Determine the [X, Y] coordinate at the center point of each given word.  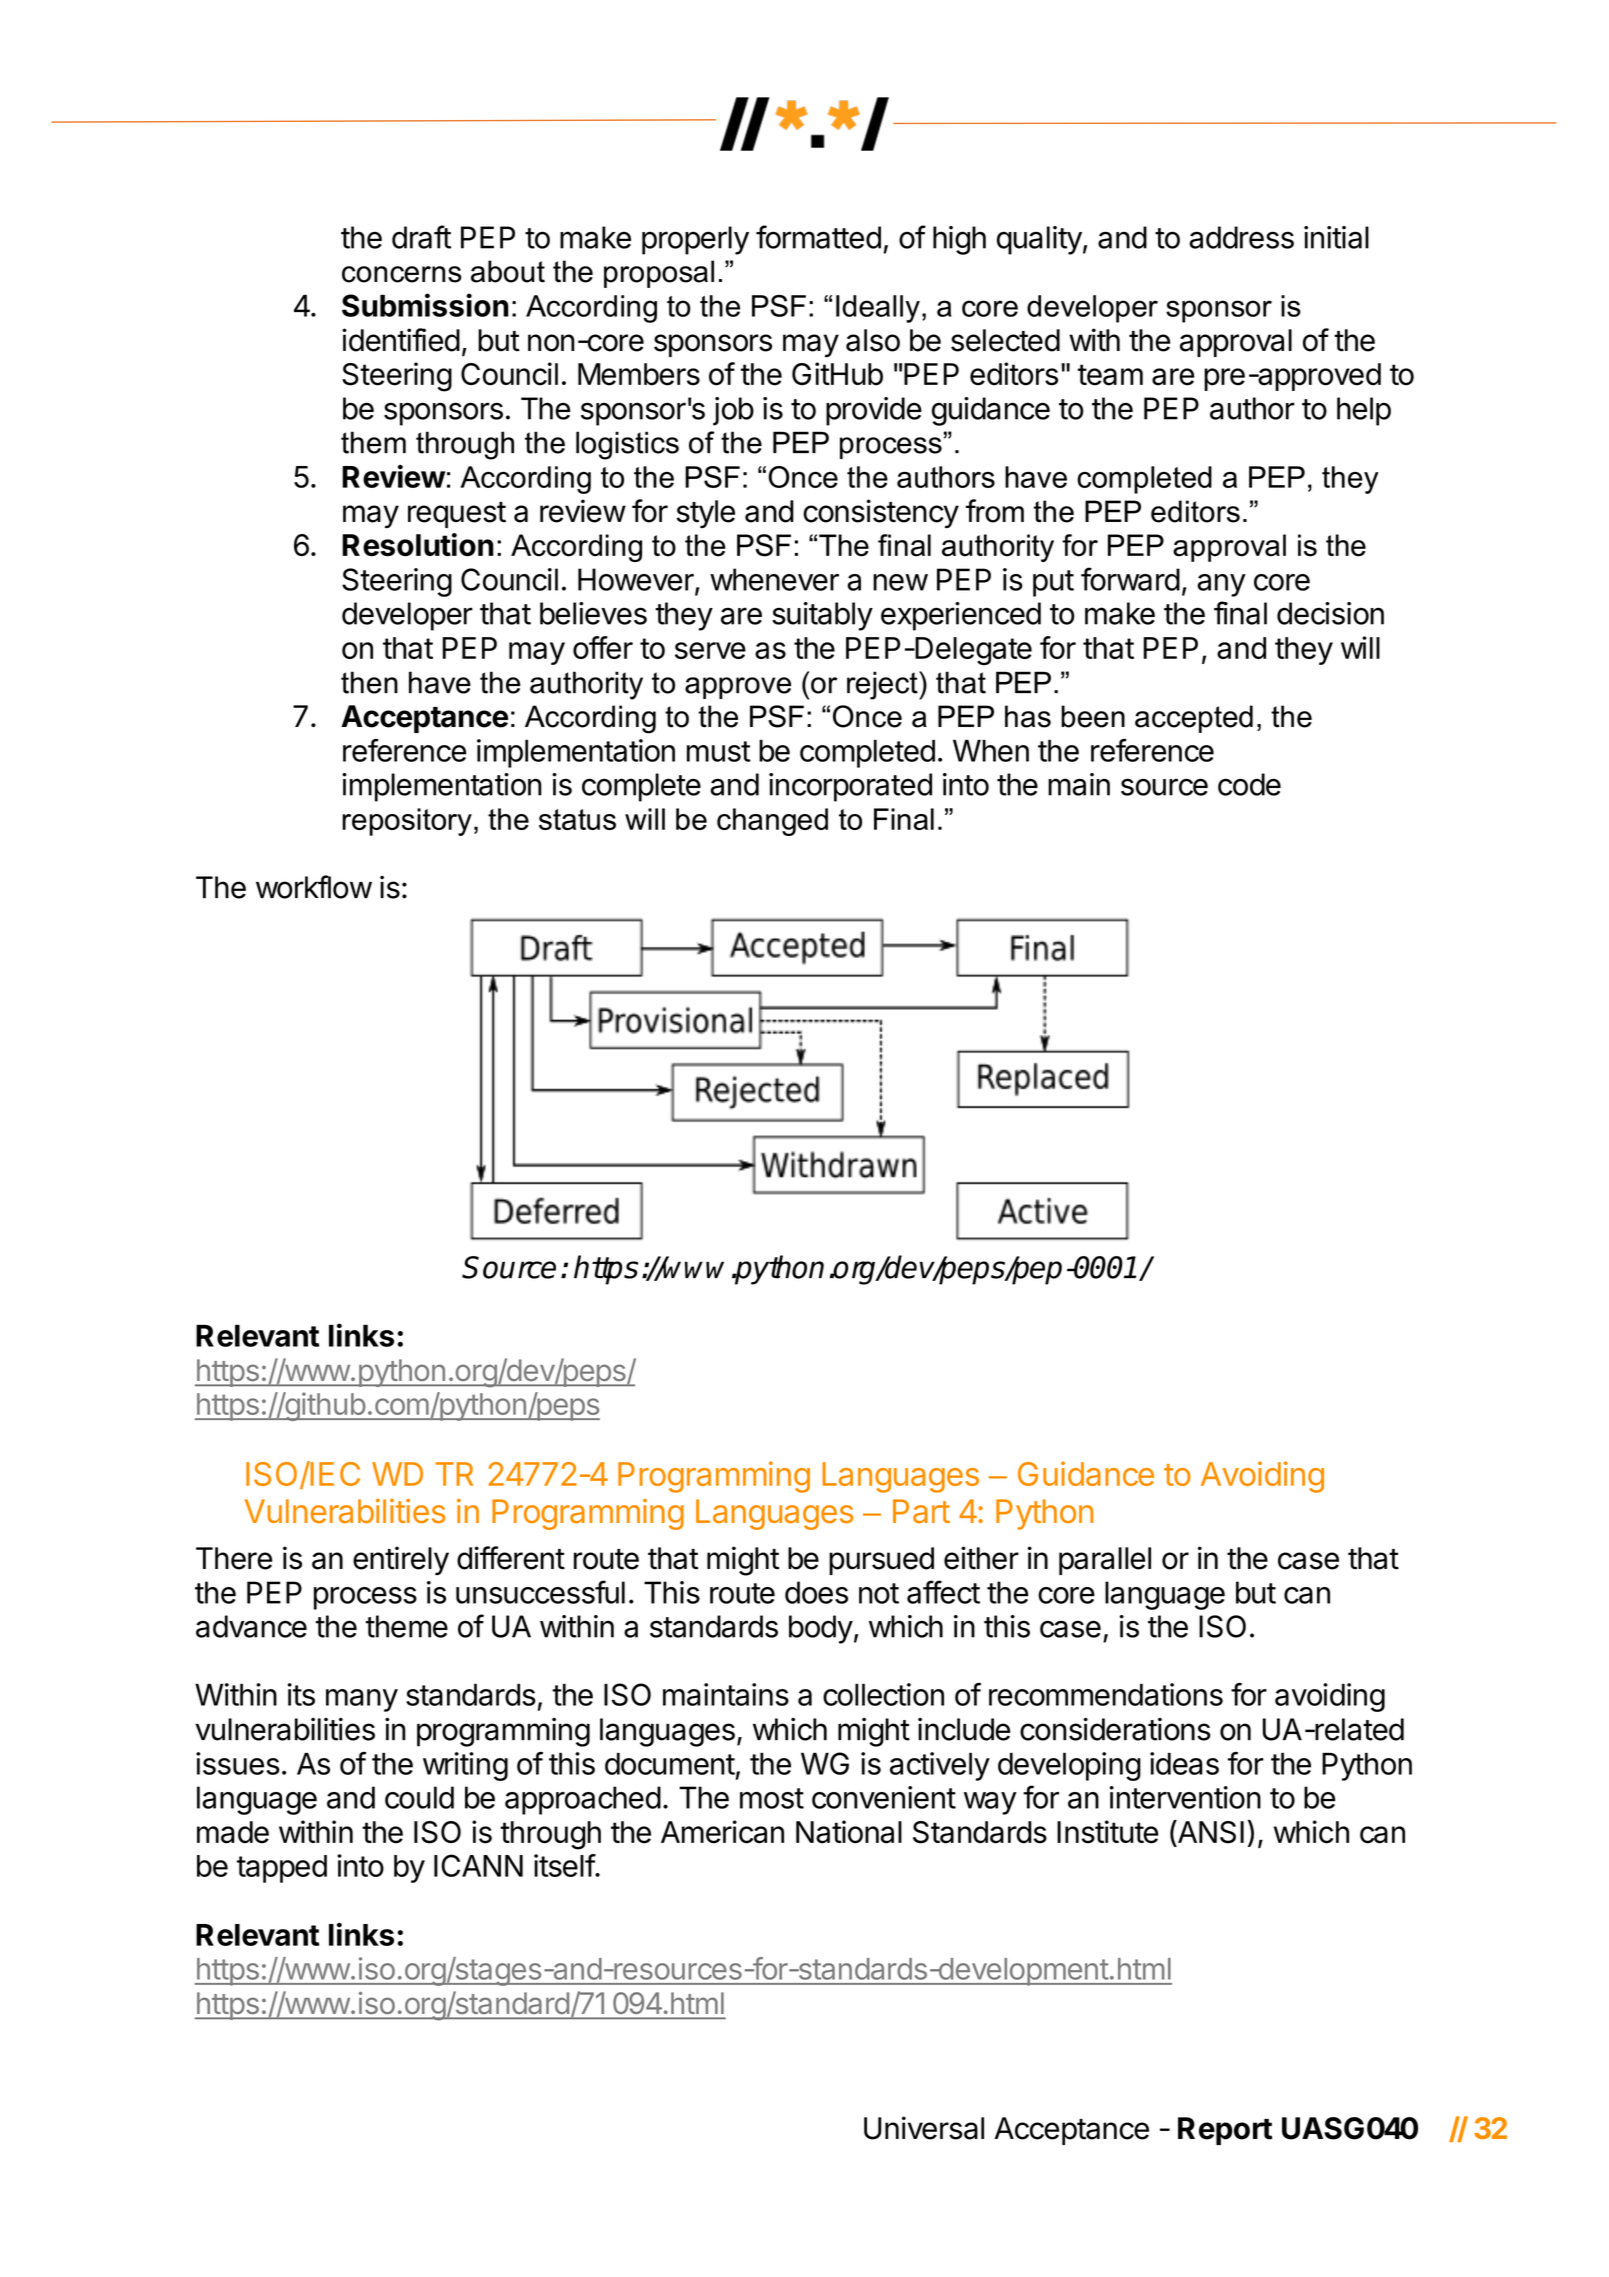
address [1241, 237]
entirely [401, 1560]
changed [772, 822]
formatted [818, 237]
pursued [881, 1561]
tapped [282, 1869]
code [1249, 784]
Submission [425, 305]
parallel [1105, 1561]
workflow [314, 887]
